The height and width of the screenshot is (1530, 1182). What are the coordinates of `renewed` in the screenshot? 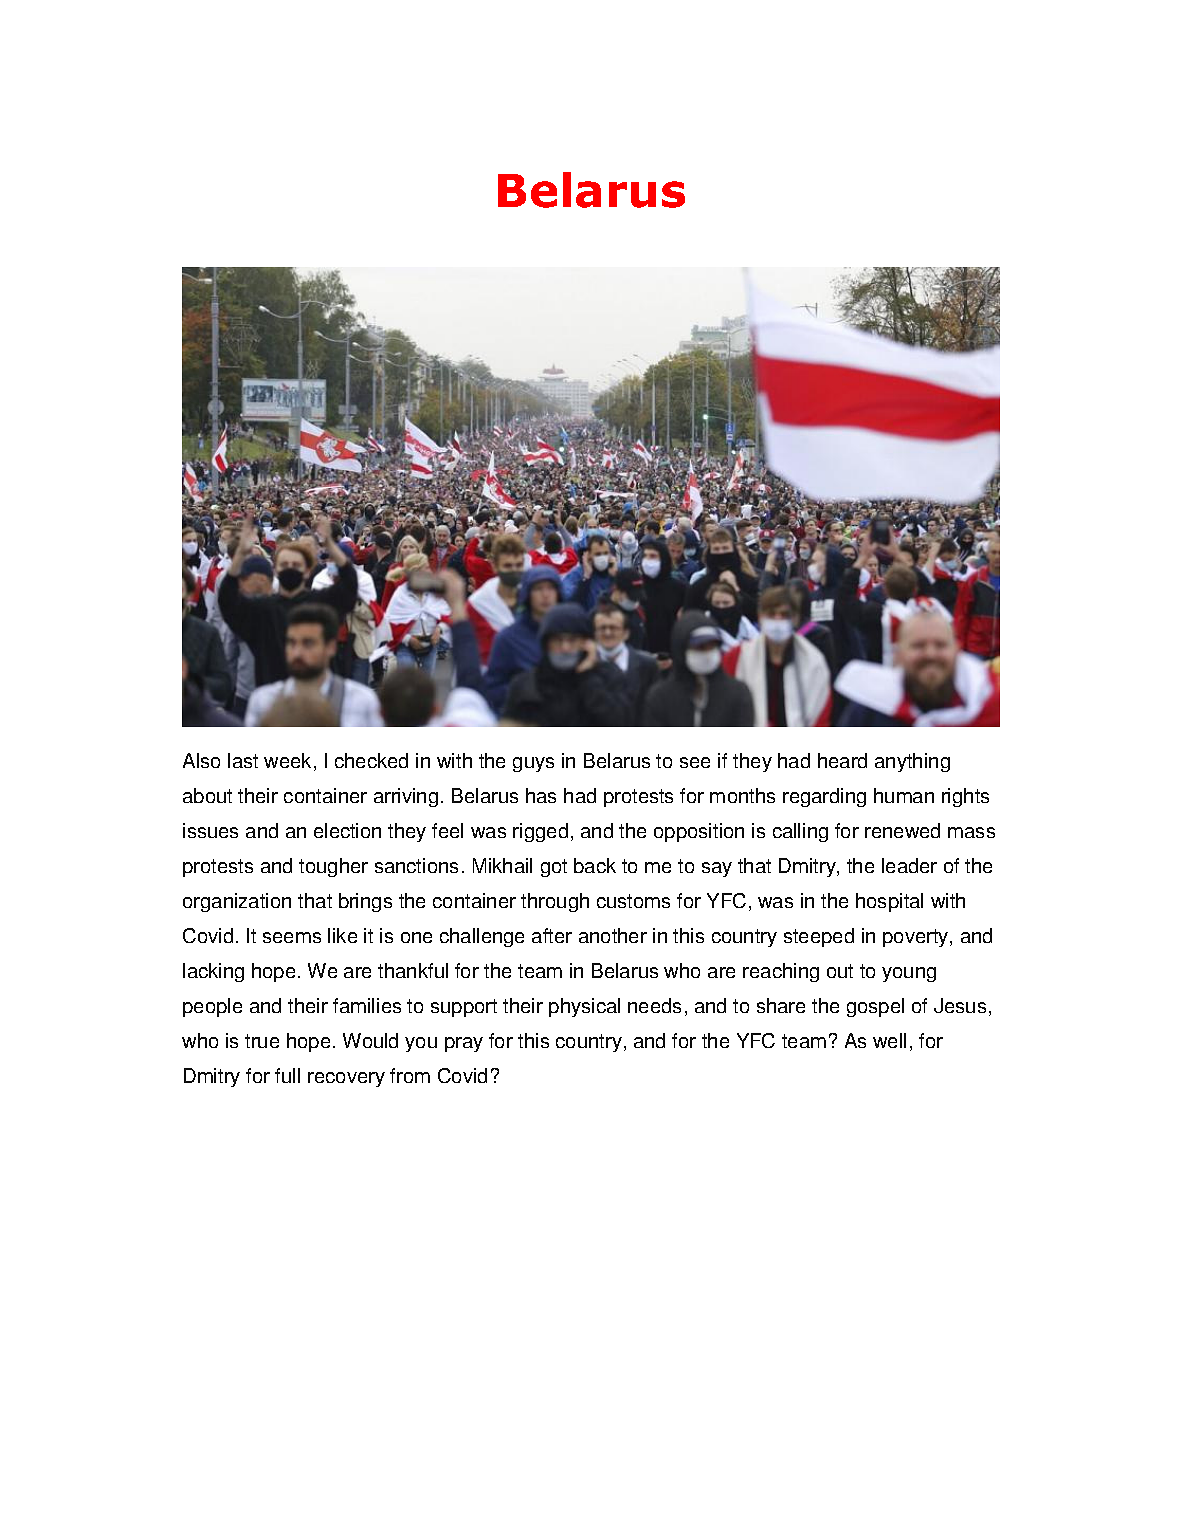 It's located at (902, 830).
